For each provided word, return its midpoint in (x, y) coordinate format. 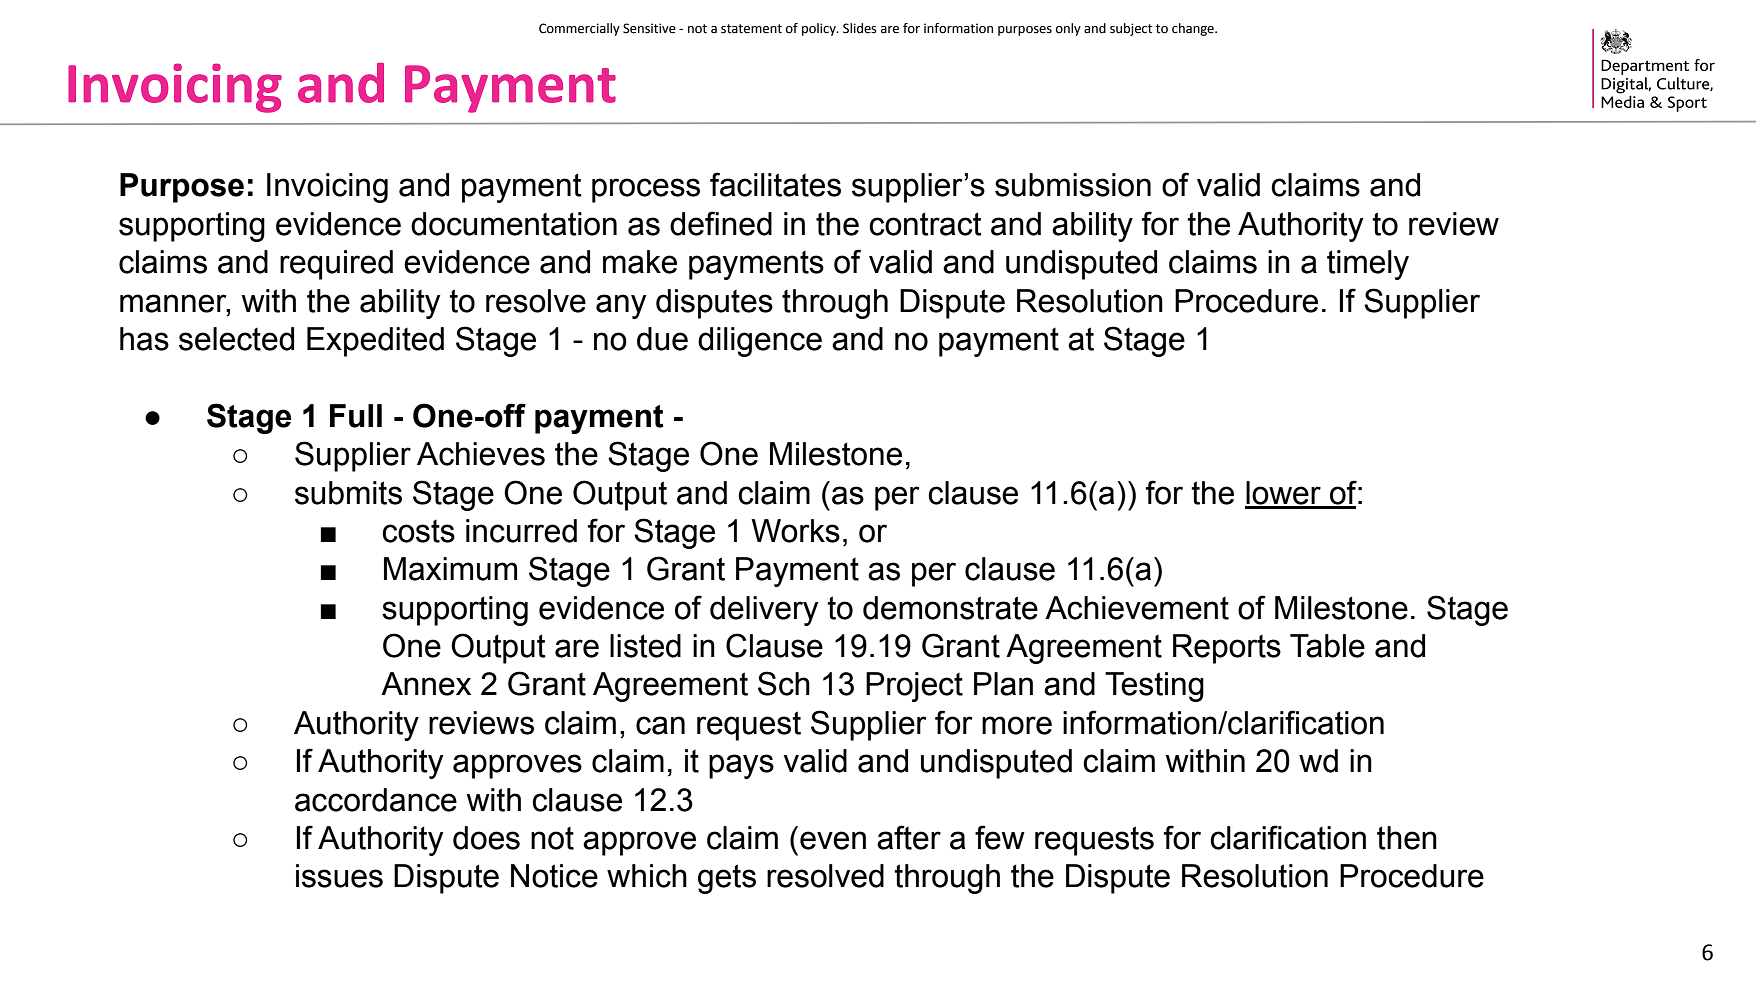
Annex (426, 684)
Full (356, 416)
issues (339, 876)
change (1194, 29)
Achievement (1137, 608)
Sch (784, 683)
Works (795, 531)
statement (751, 29)
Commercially (579, 29)
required (336, 265)
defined (721, 223)
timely (1368, 265)
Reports (1227, 649)
